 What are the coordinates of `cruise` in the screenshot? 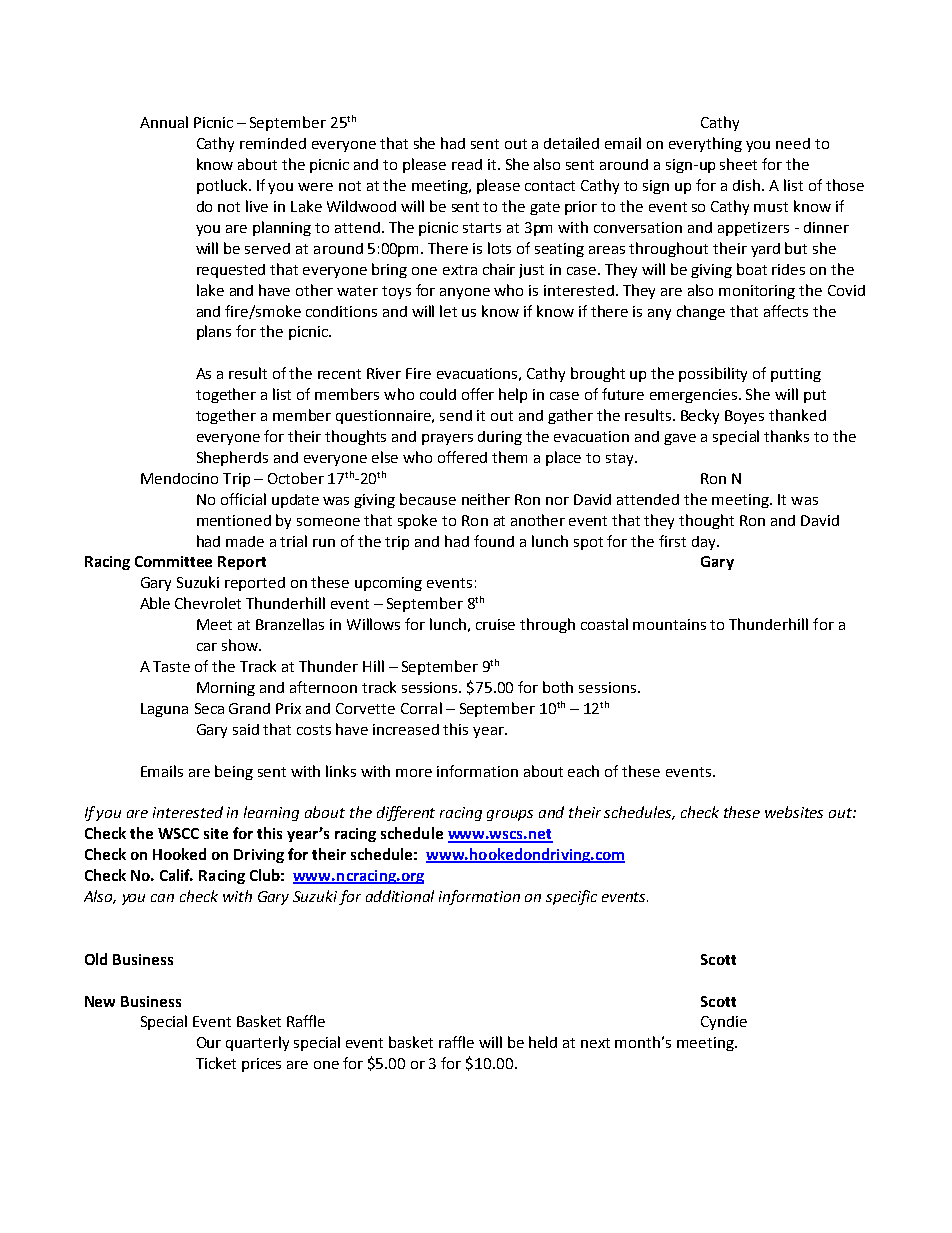 It's located at (495, 624).
